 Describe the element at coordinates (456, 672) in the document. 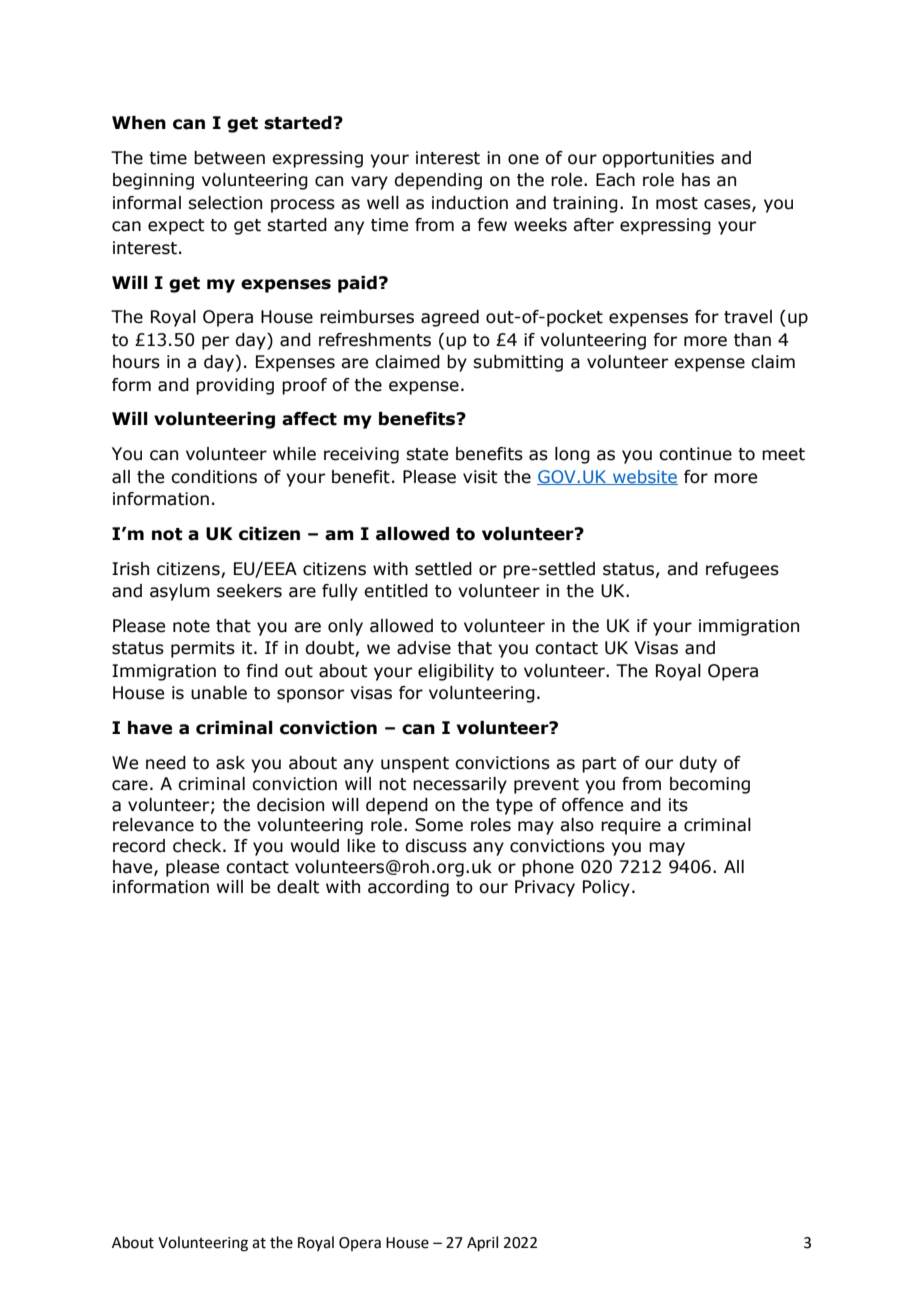

I see `eligibility` at that location.
